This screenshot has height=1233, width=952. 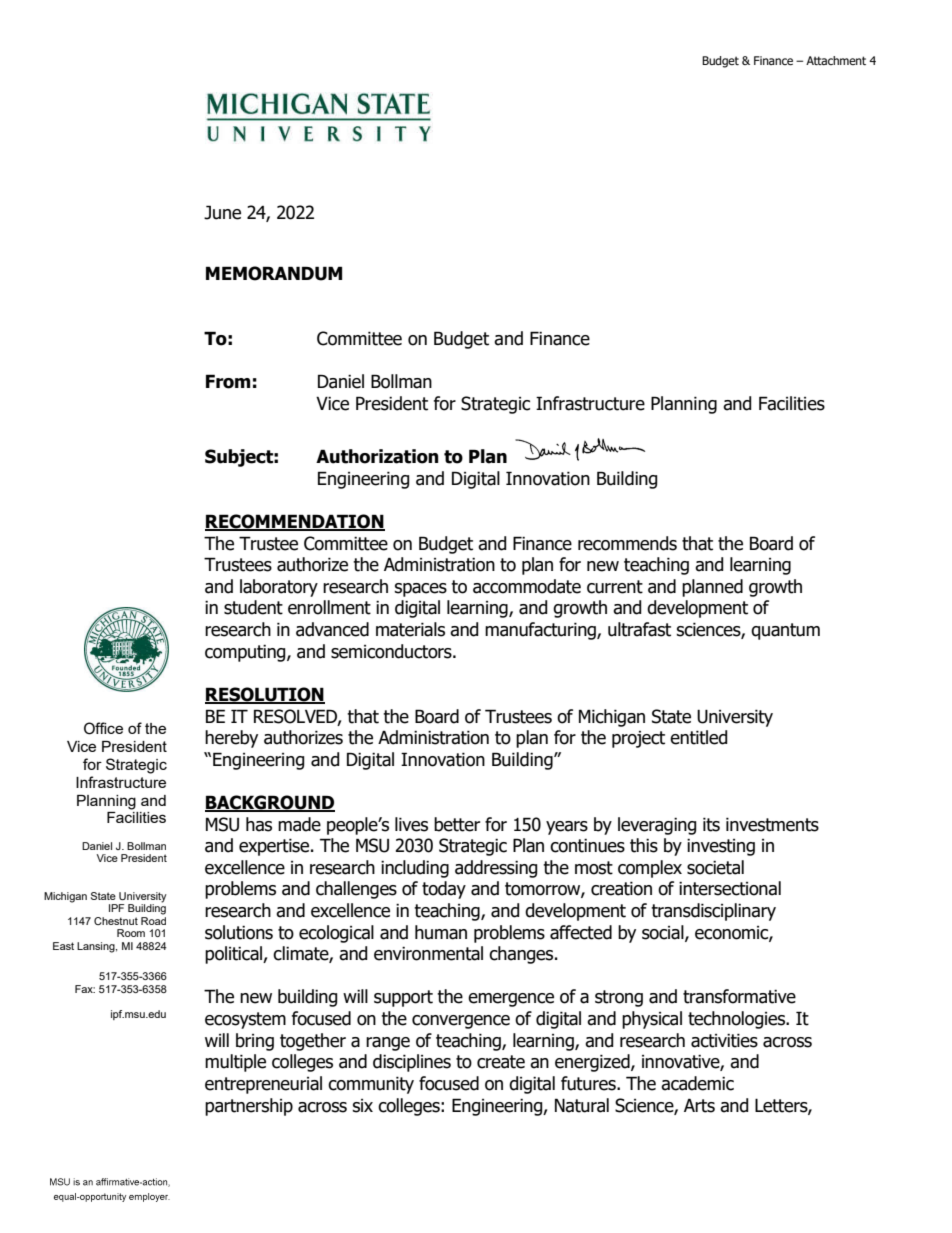 I want to click on academic, so click(x=697, y=1083).
